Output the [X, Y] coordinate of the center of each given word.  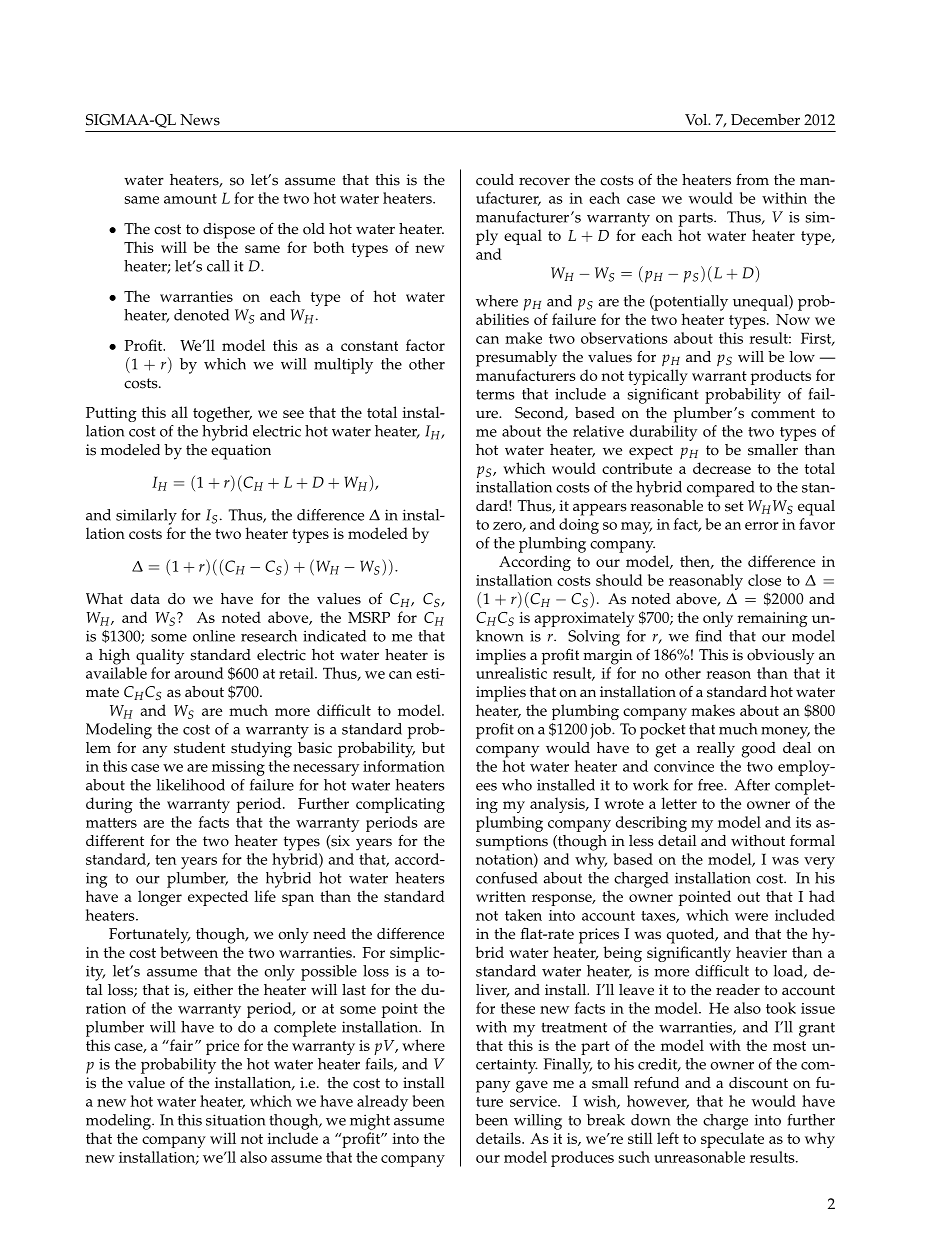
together [222, 414]
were [751, 917]
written [501, 896]
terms [495, 394]
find [709, 636]
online [214, 636]
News [200, 120]
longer [160, 898]
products [781, 377]
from [752, 179]
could [495, 180]
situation [235, 1120]
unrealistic [511, 673]
